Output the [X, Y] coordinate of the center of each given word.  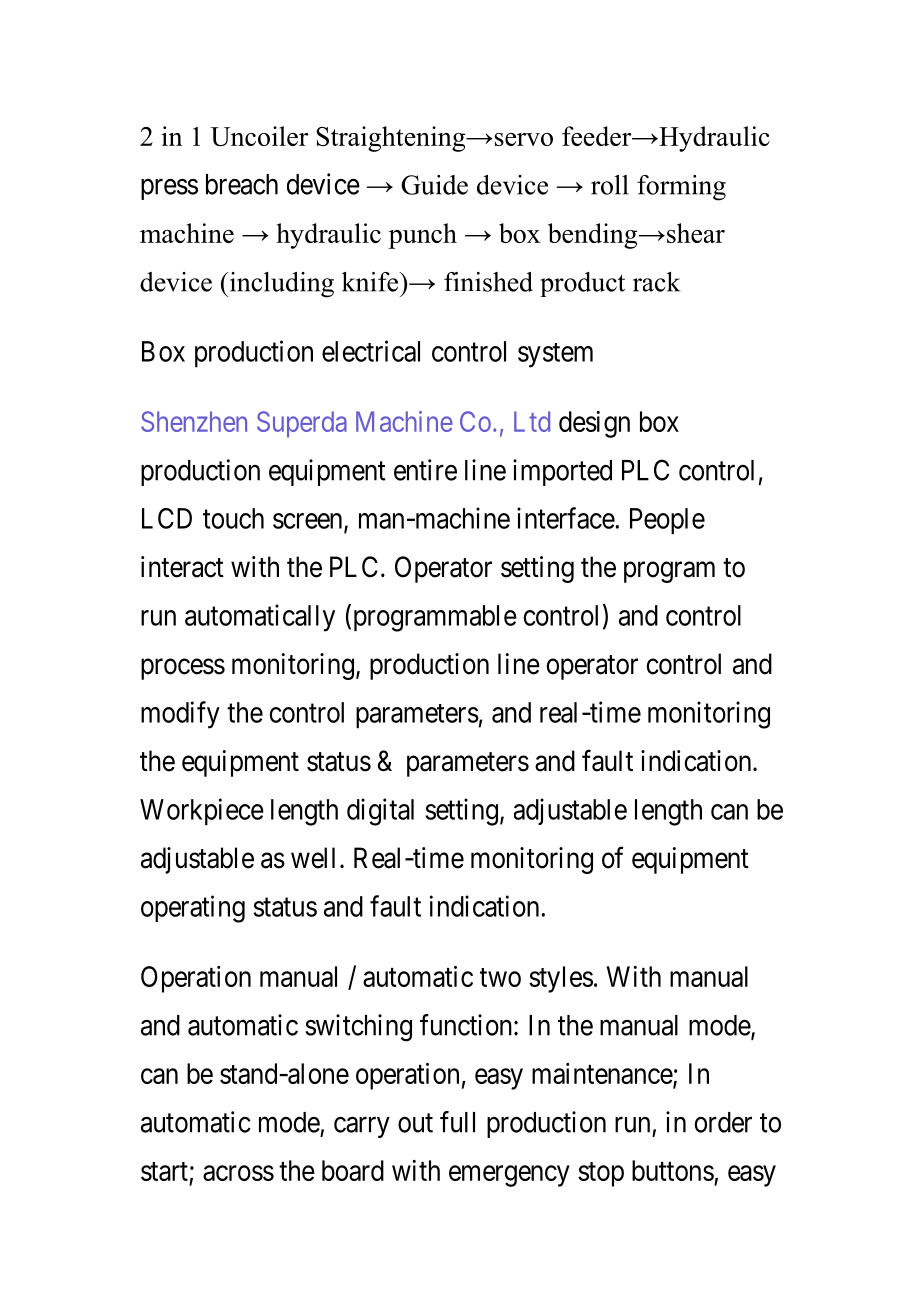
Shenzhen [194, 421]
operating [193, 909]
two [500, 977]
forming [681, 188]
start [164, 1171]
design [594, 424]
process [183, 669]
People [667, 521]
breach [242, 184]
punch [423, 236]
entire [425, 470]
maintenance [603, 1074]
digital [380, 812]
